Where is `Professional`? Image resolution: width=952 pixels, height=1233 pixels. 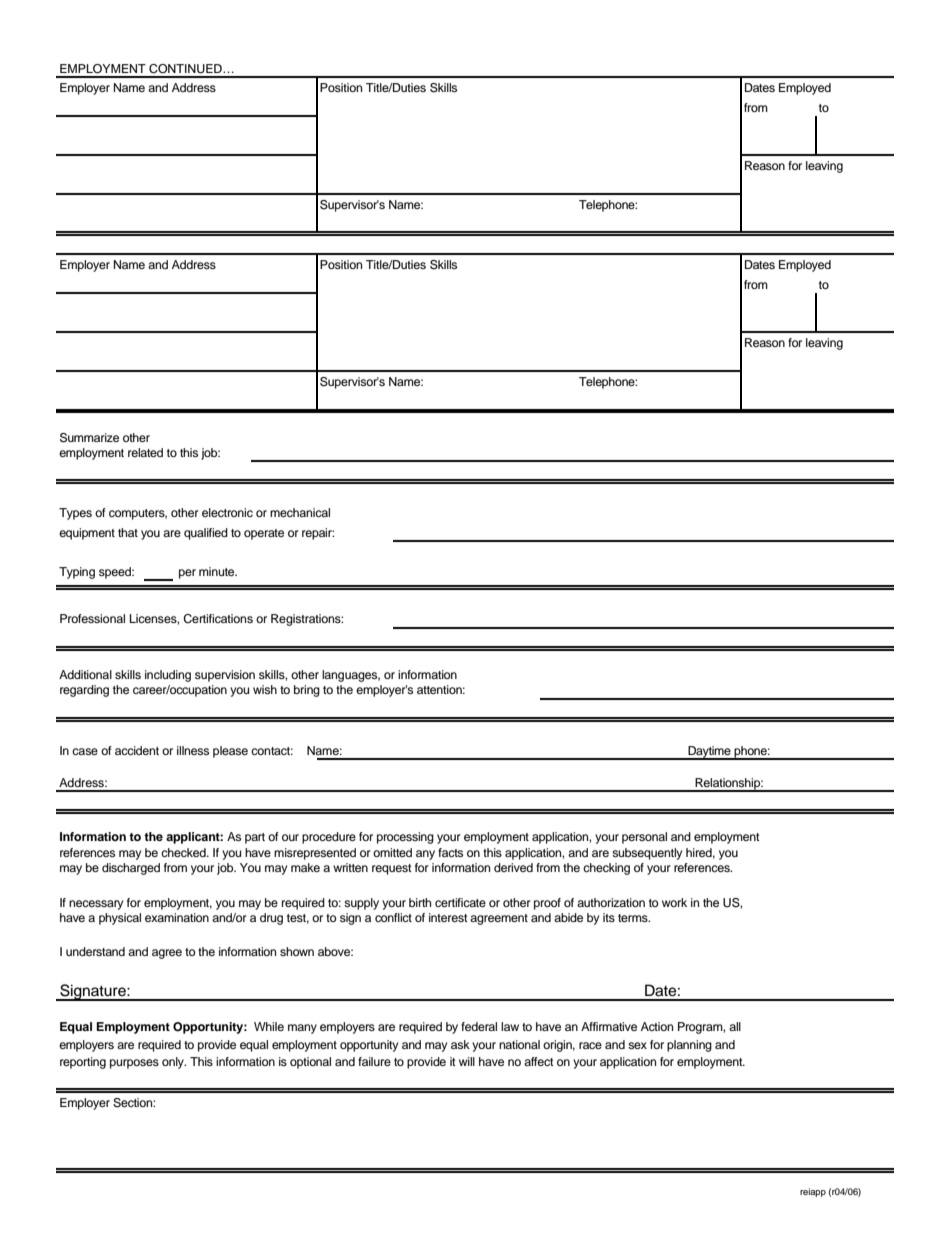
Professional is located at coordinates (92, 618).
